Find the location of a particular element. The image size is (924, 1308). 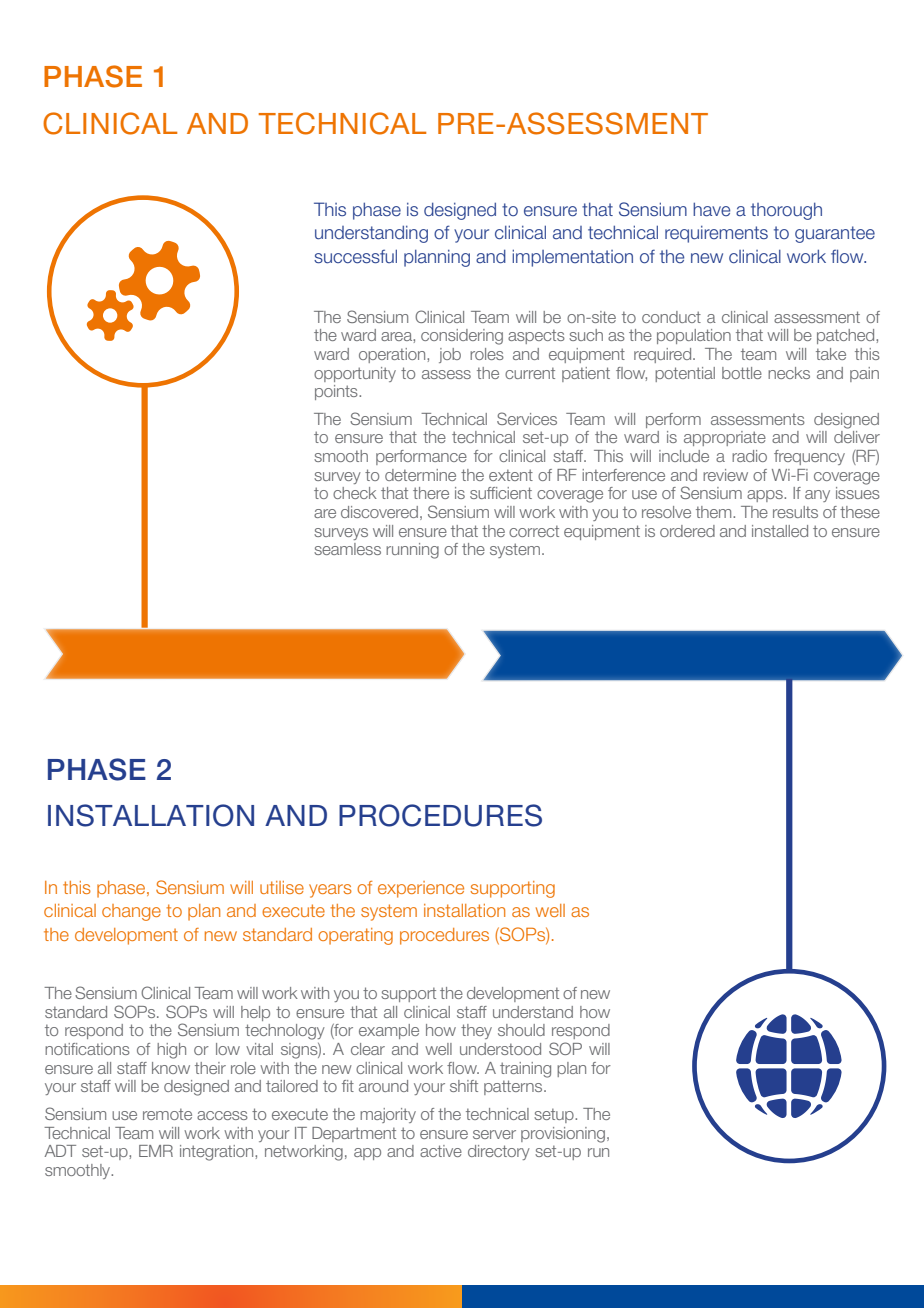

running is located at coordinates (412, 551).
